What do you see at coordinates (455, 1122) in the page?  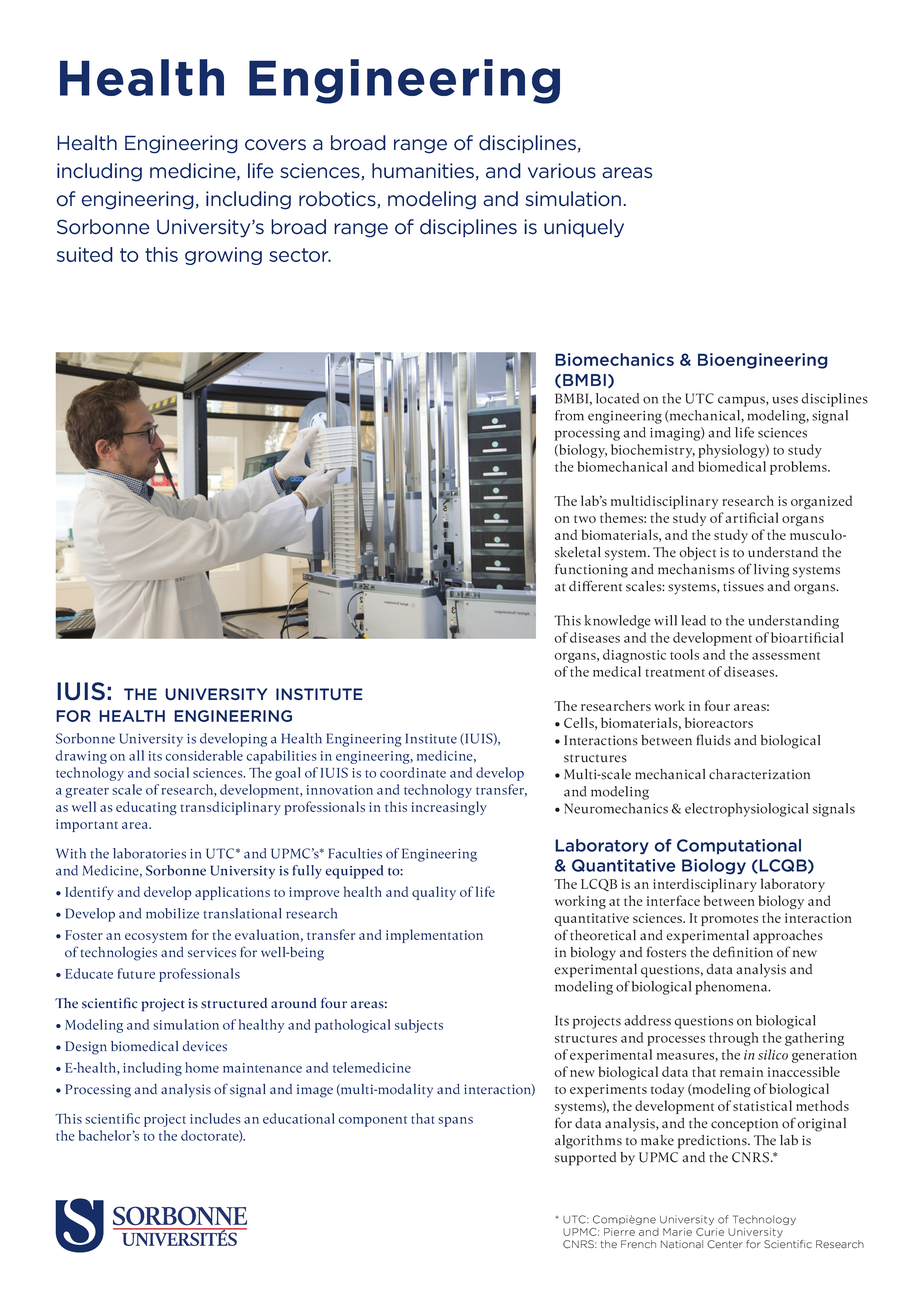 I see `spans` at bounding box center [455, 1122].
